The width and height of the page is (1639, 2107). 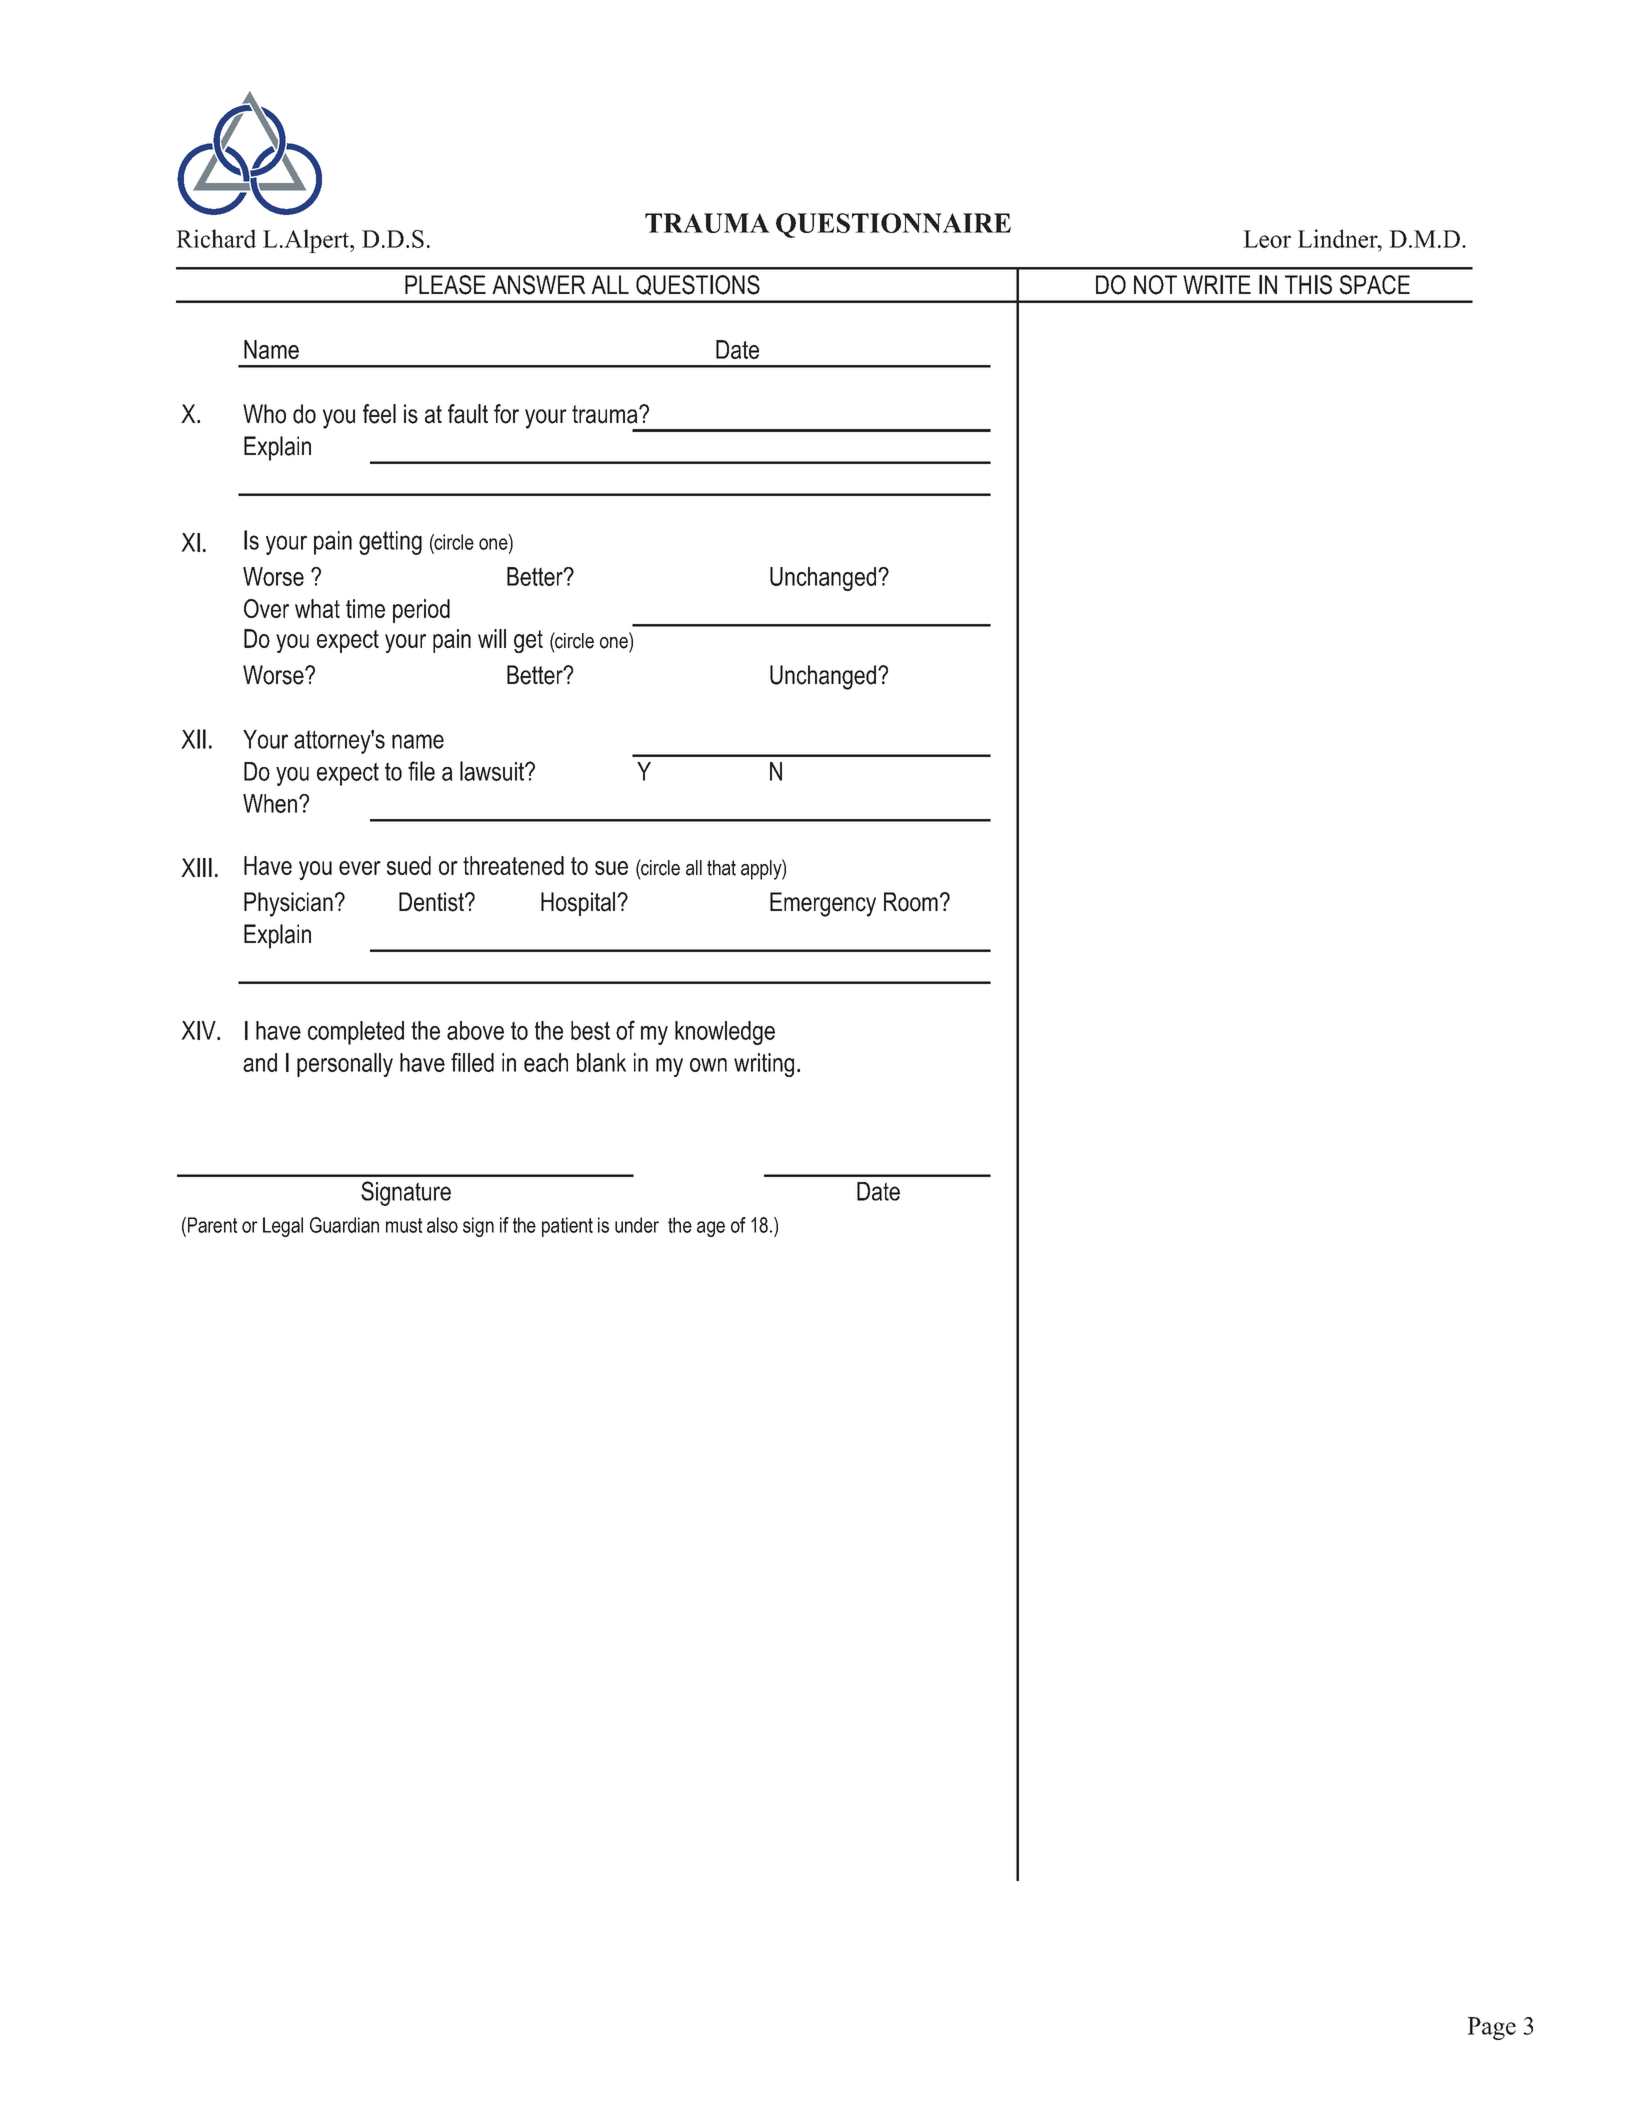 I want to click on Room, so click(x=911, y=902).
